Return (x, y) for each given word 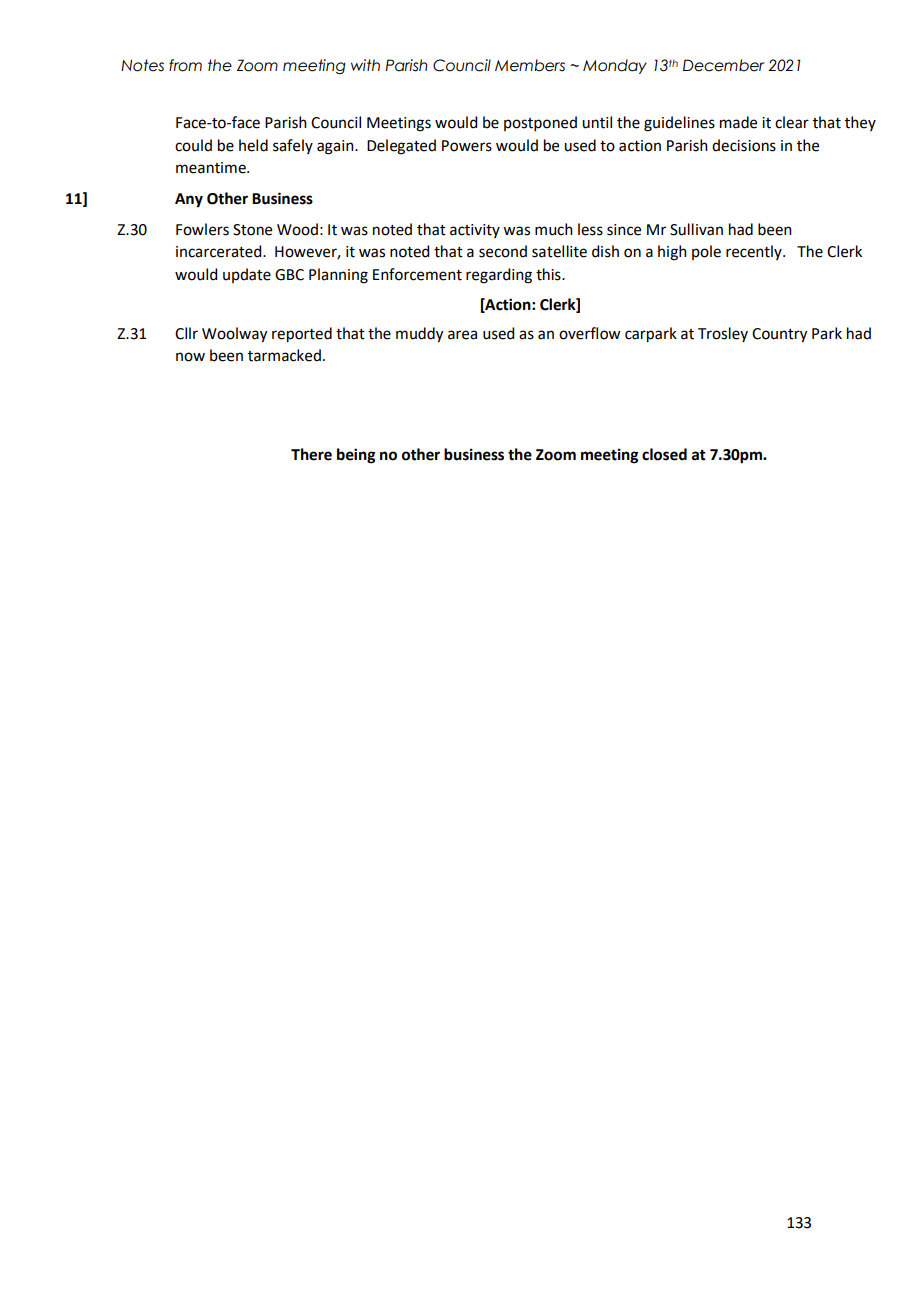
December (724, 65)
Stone (252, 230)
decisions (744, 145)
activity (475, 231)
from (185, 65)
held (253, 145)
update (247, 275)
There (311, 454)
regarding (499, 276)
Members (530, 65)
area (462, 335)
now (190, 357)
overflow (589, 333)
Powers (467, 146)
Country (779, 335)
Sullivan (696, 229)
